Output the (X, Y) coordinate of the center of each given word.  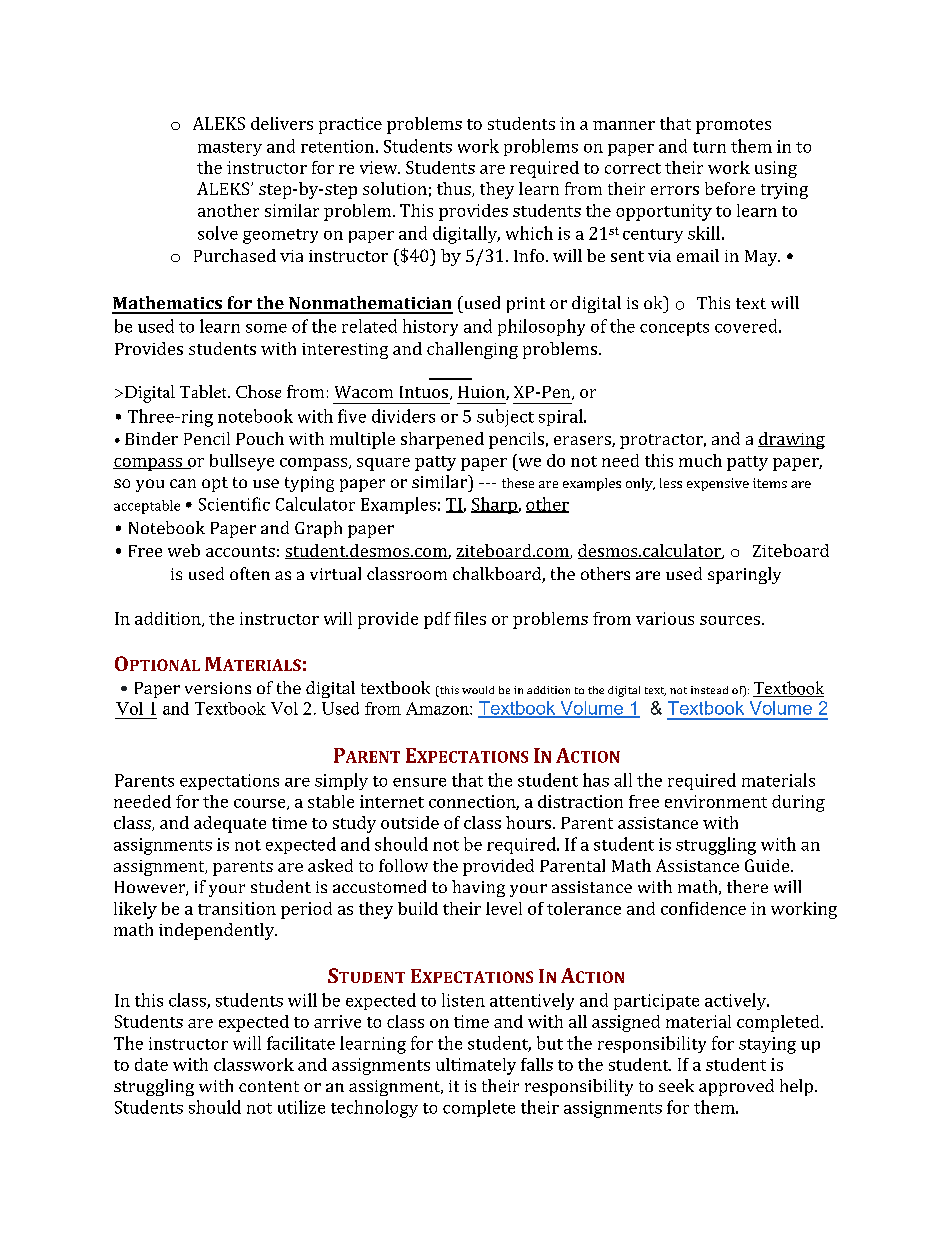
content (269, 1086)
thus (455, 189)
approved (736, 1087)
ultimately (476, 1066)
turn (709, 147)
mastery (230, 149)
